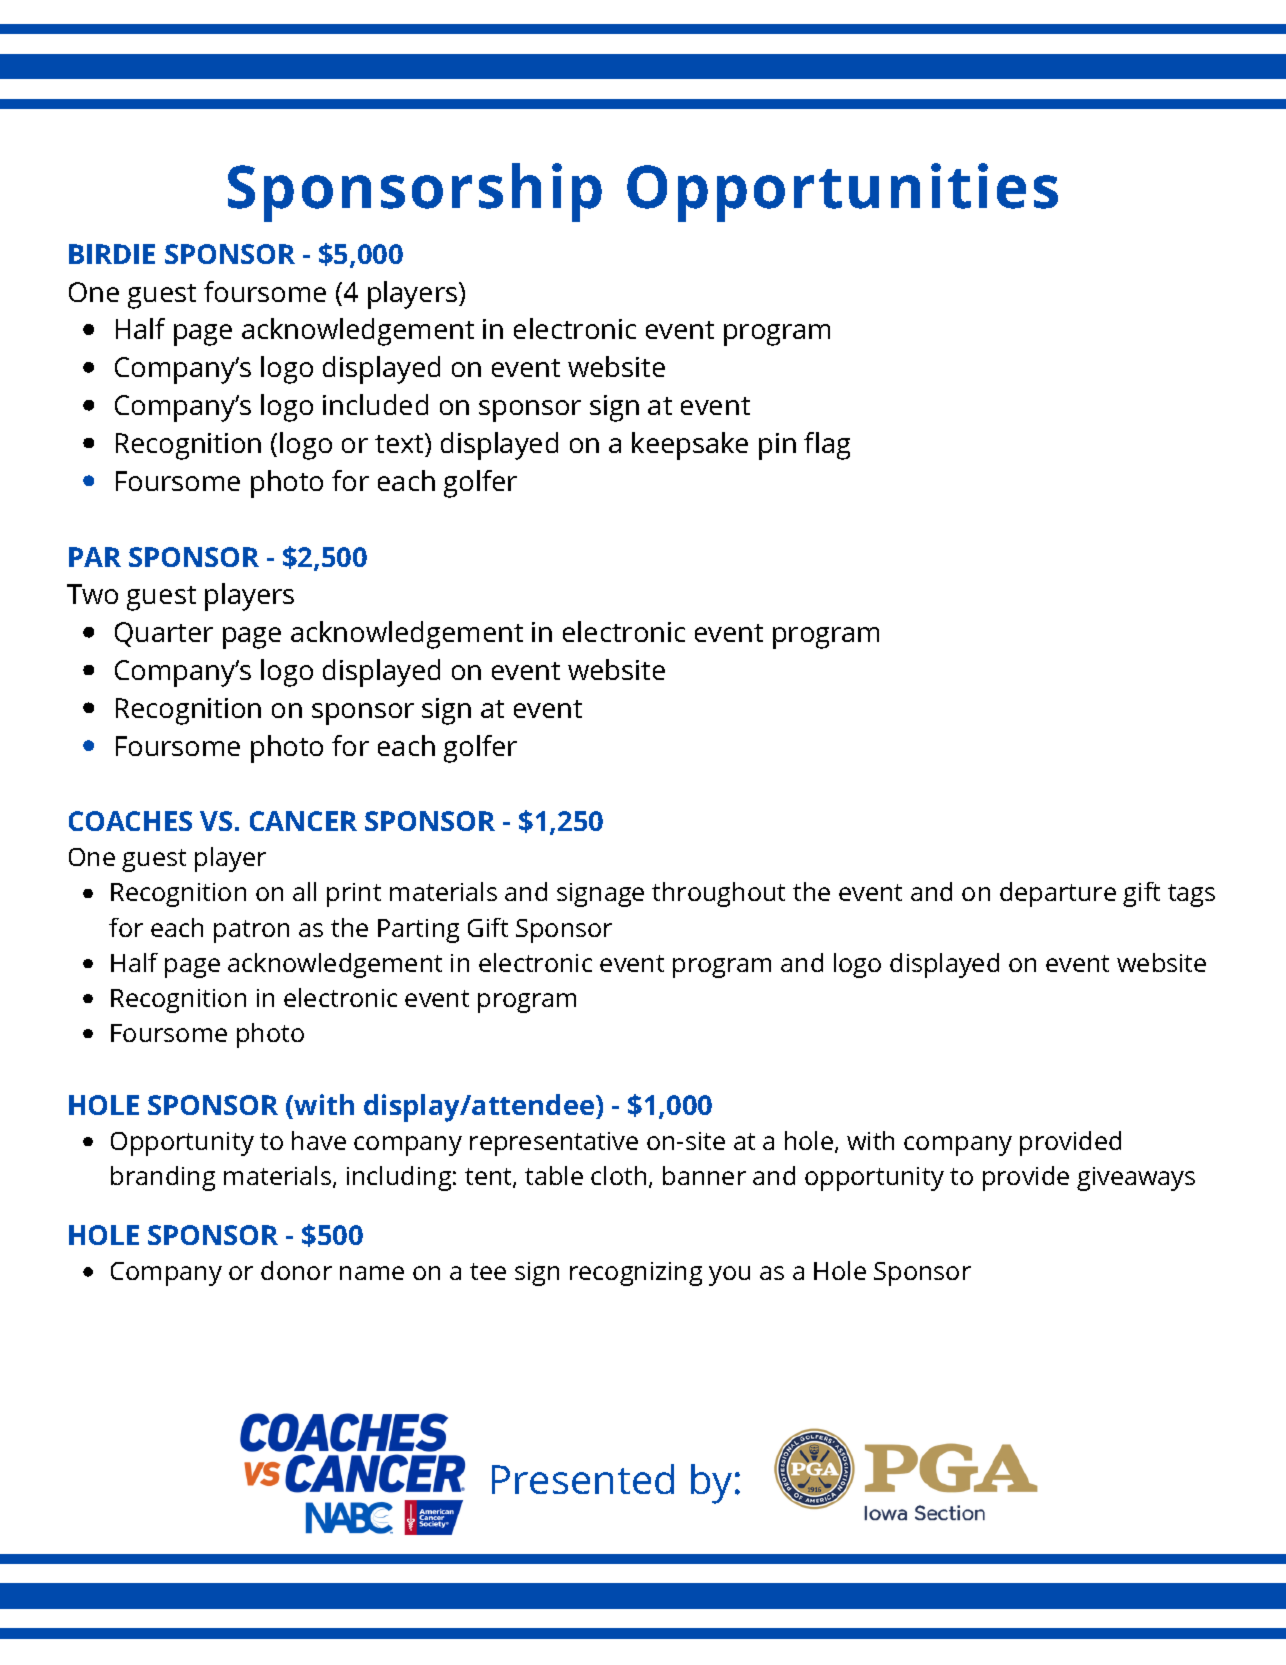 This screenshot has width=1286, height=1665. I want to click on CANCER, so click(303, 821).
